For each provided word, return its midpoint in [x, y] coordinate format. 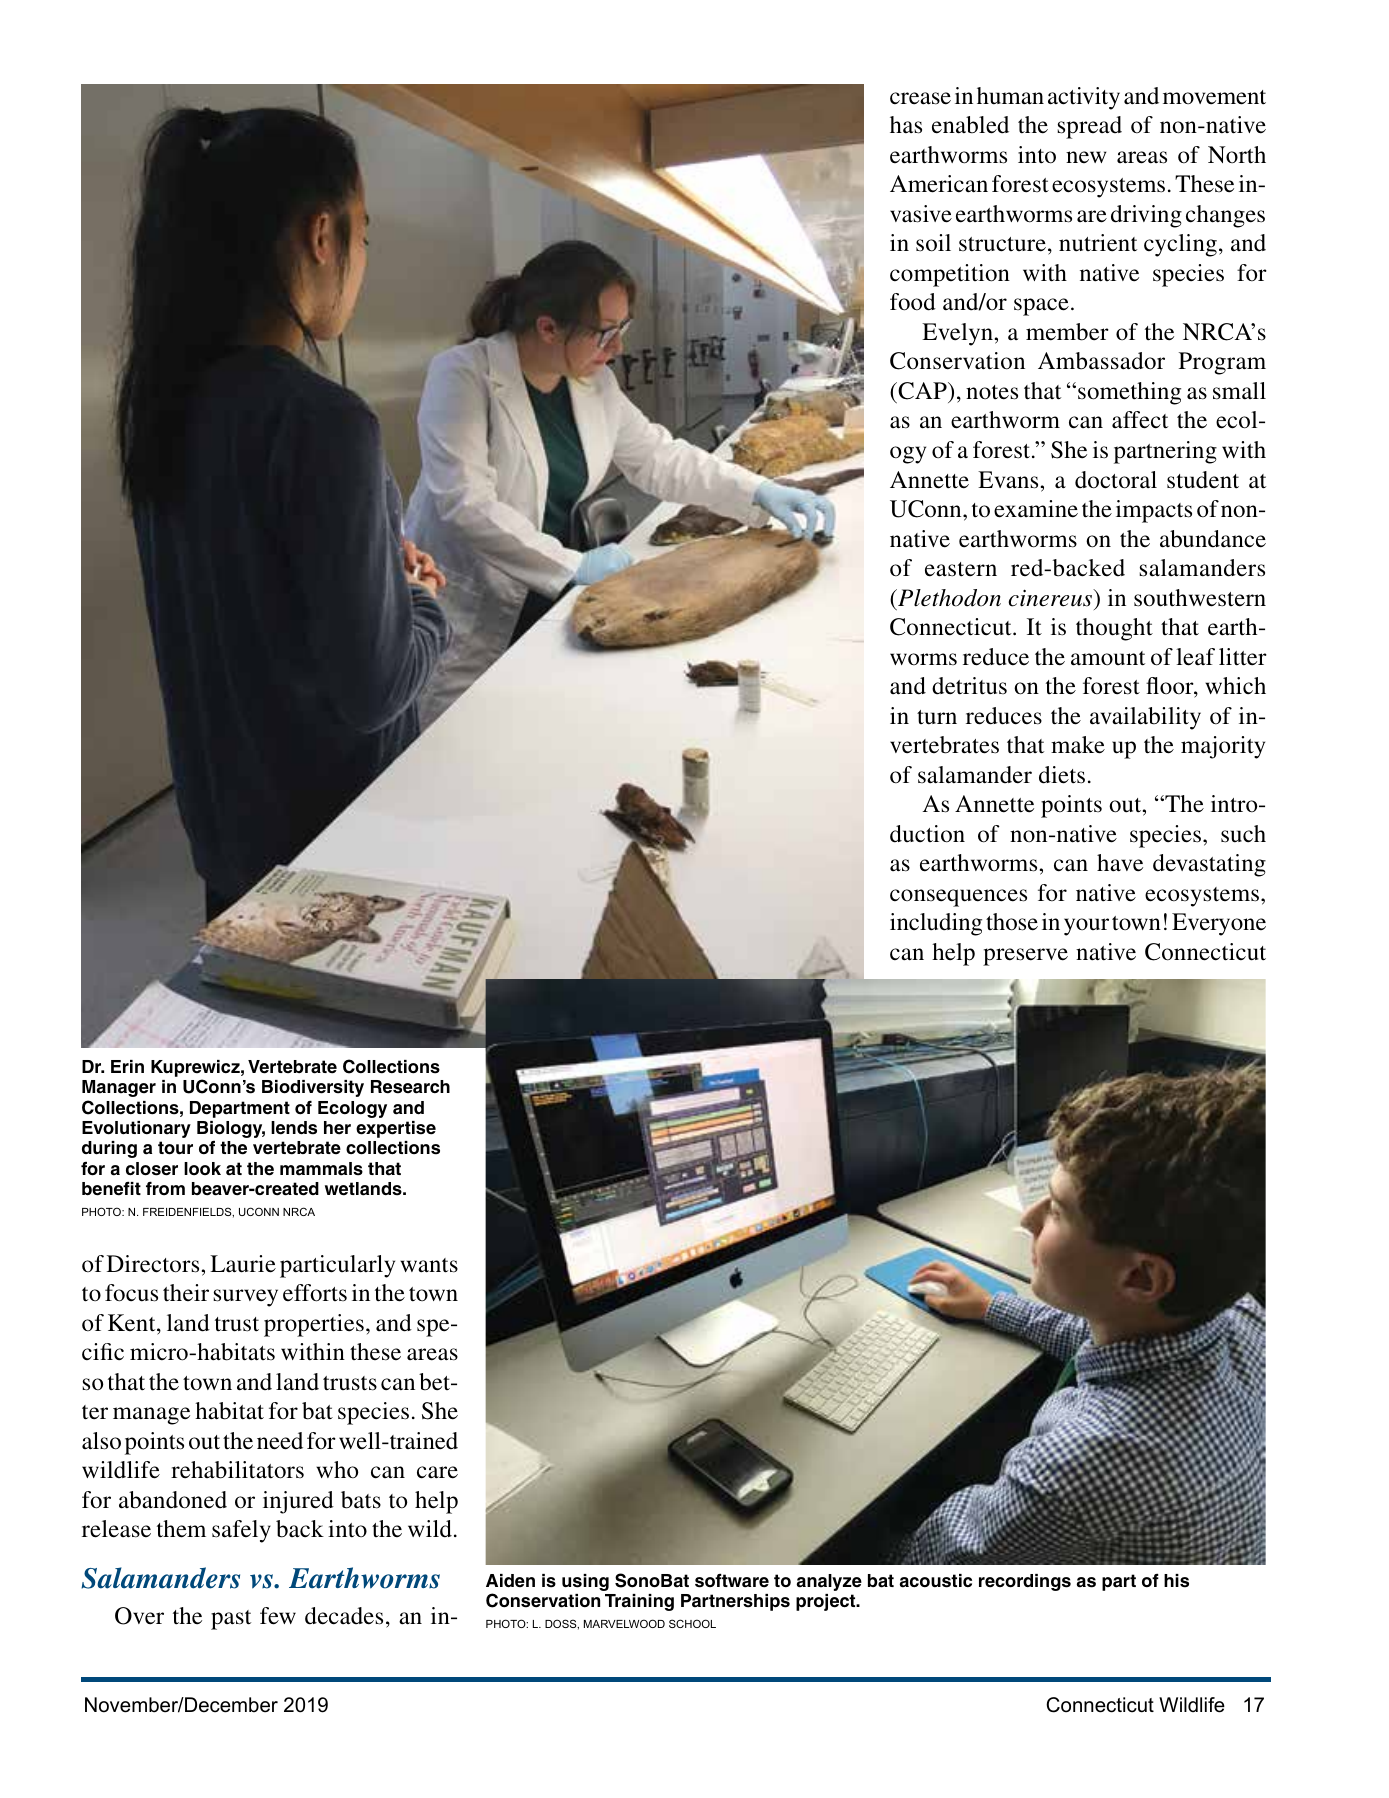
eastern [961, 569]
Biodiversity [313, 1088]
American [939, 184]
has [906, 125]
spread [1089, 127]
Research [410, 1087]
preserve [1025, 957]
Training [639, 1602]
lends [294, 1128]
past [231, 1620]
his [1176, 1581]
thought [1114, 629]
